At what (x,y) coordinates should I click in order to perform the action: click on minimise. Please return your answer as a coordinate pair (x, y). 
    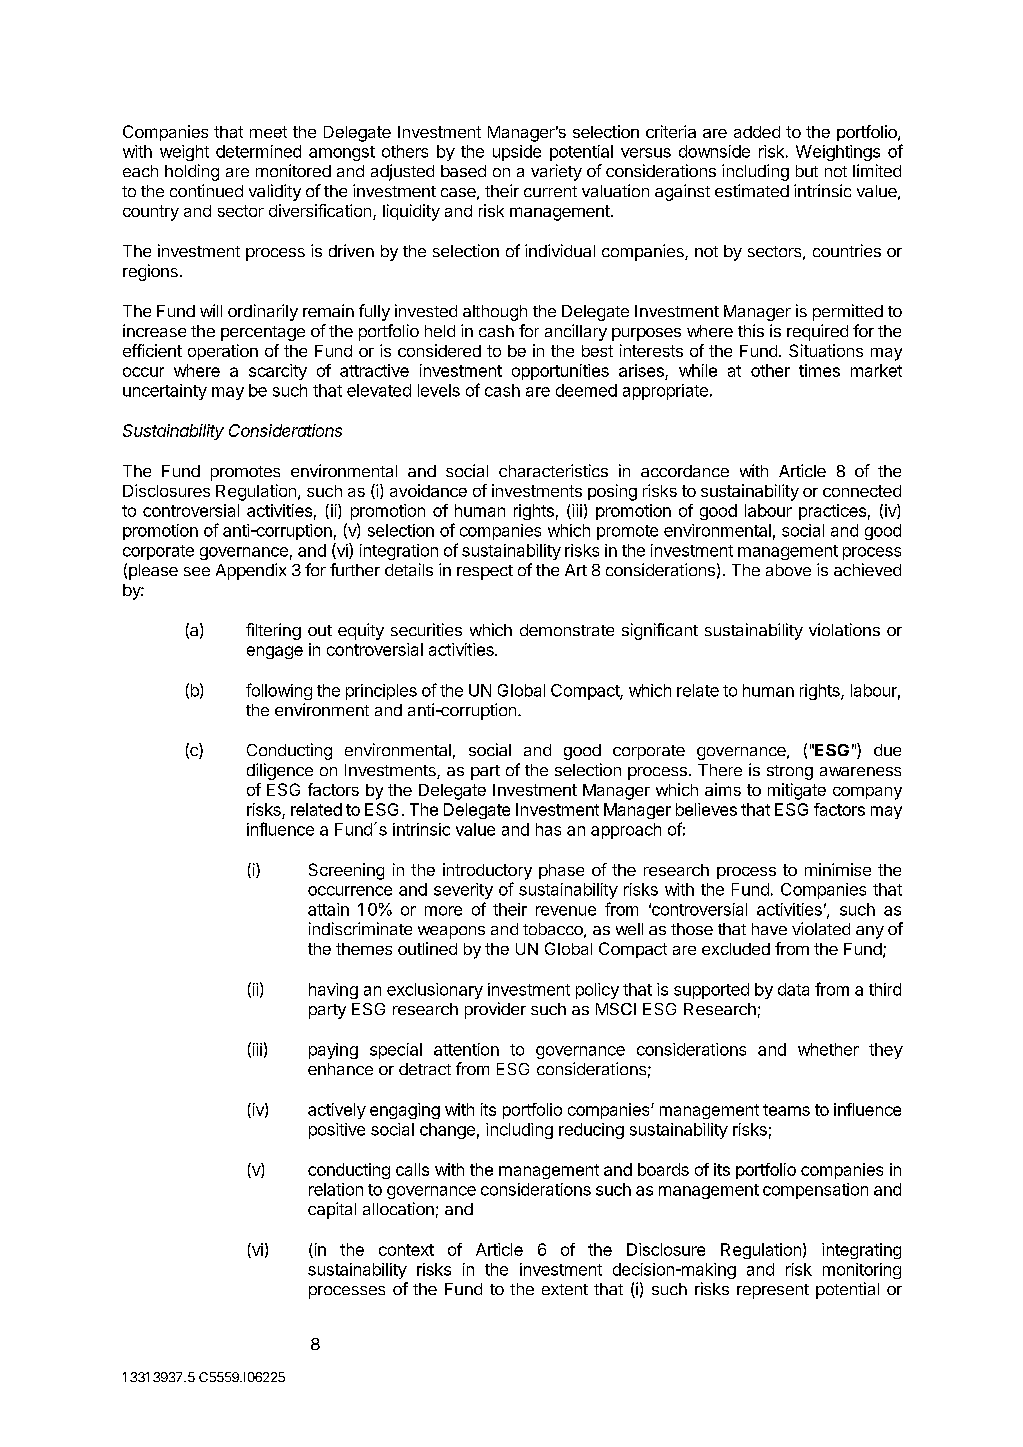
    Looking at the image, I should click on (838, 869).
